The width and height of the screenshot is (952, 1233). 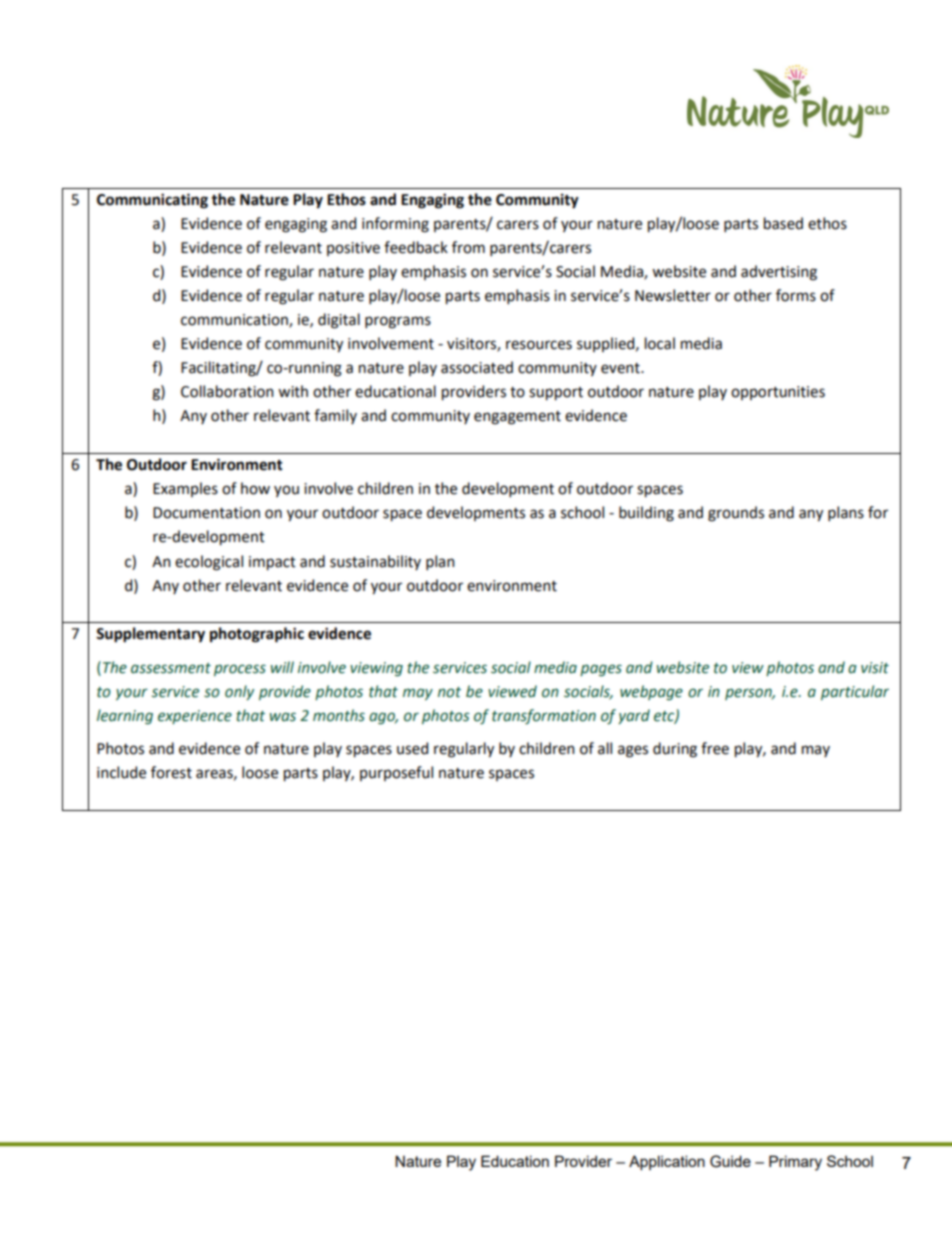 What do you see at coordinates (667, 1162) in the screenshot?
I see `Application` at bounding box center [667, 1162].
